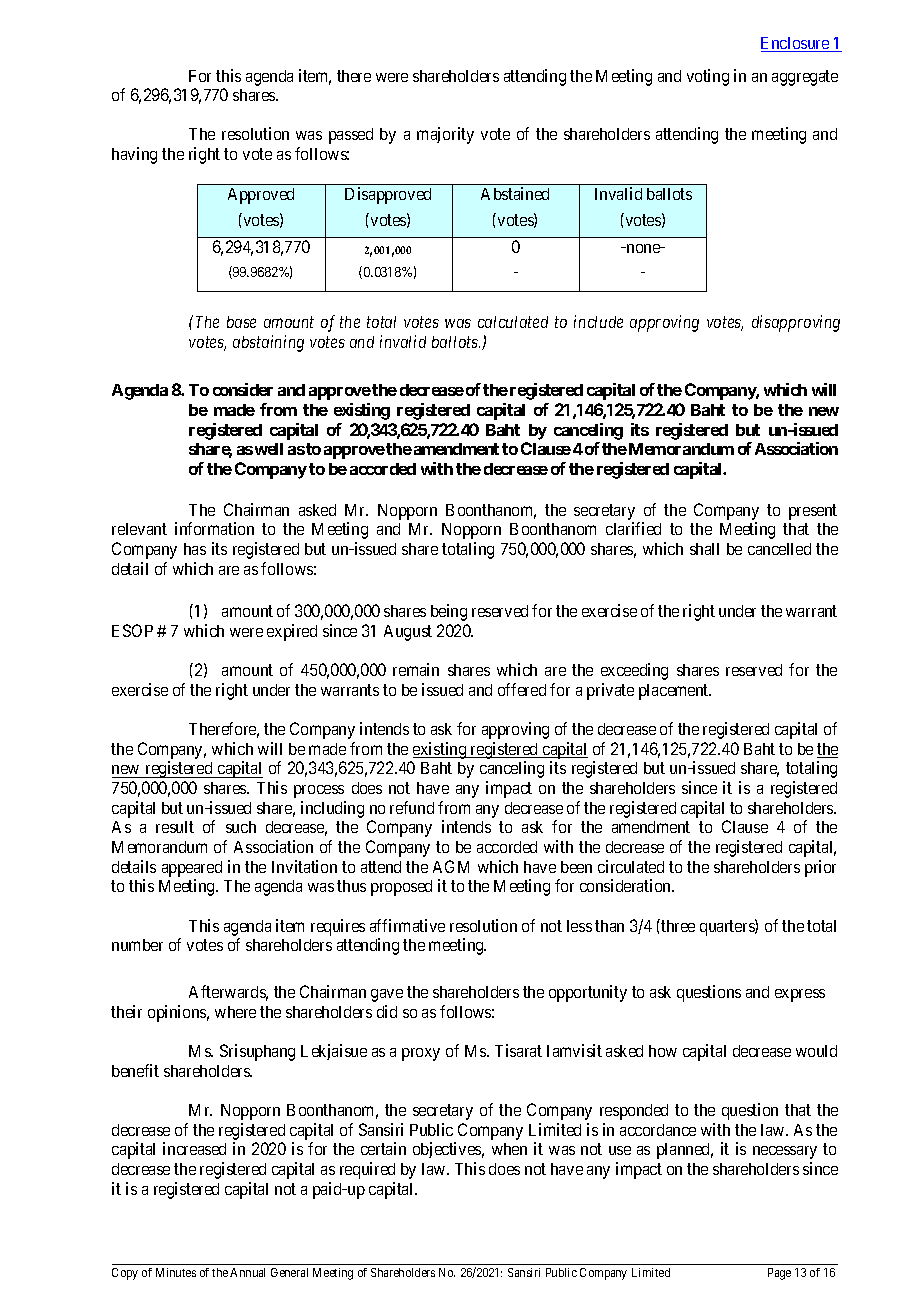  What do you see at coordinates (708, 77) in the screenshot?
I see `voting` at bounding box center [708, 77].
